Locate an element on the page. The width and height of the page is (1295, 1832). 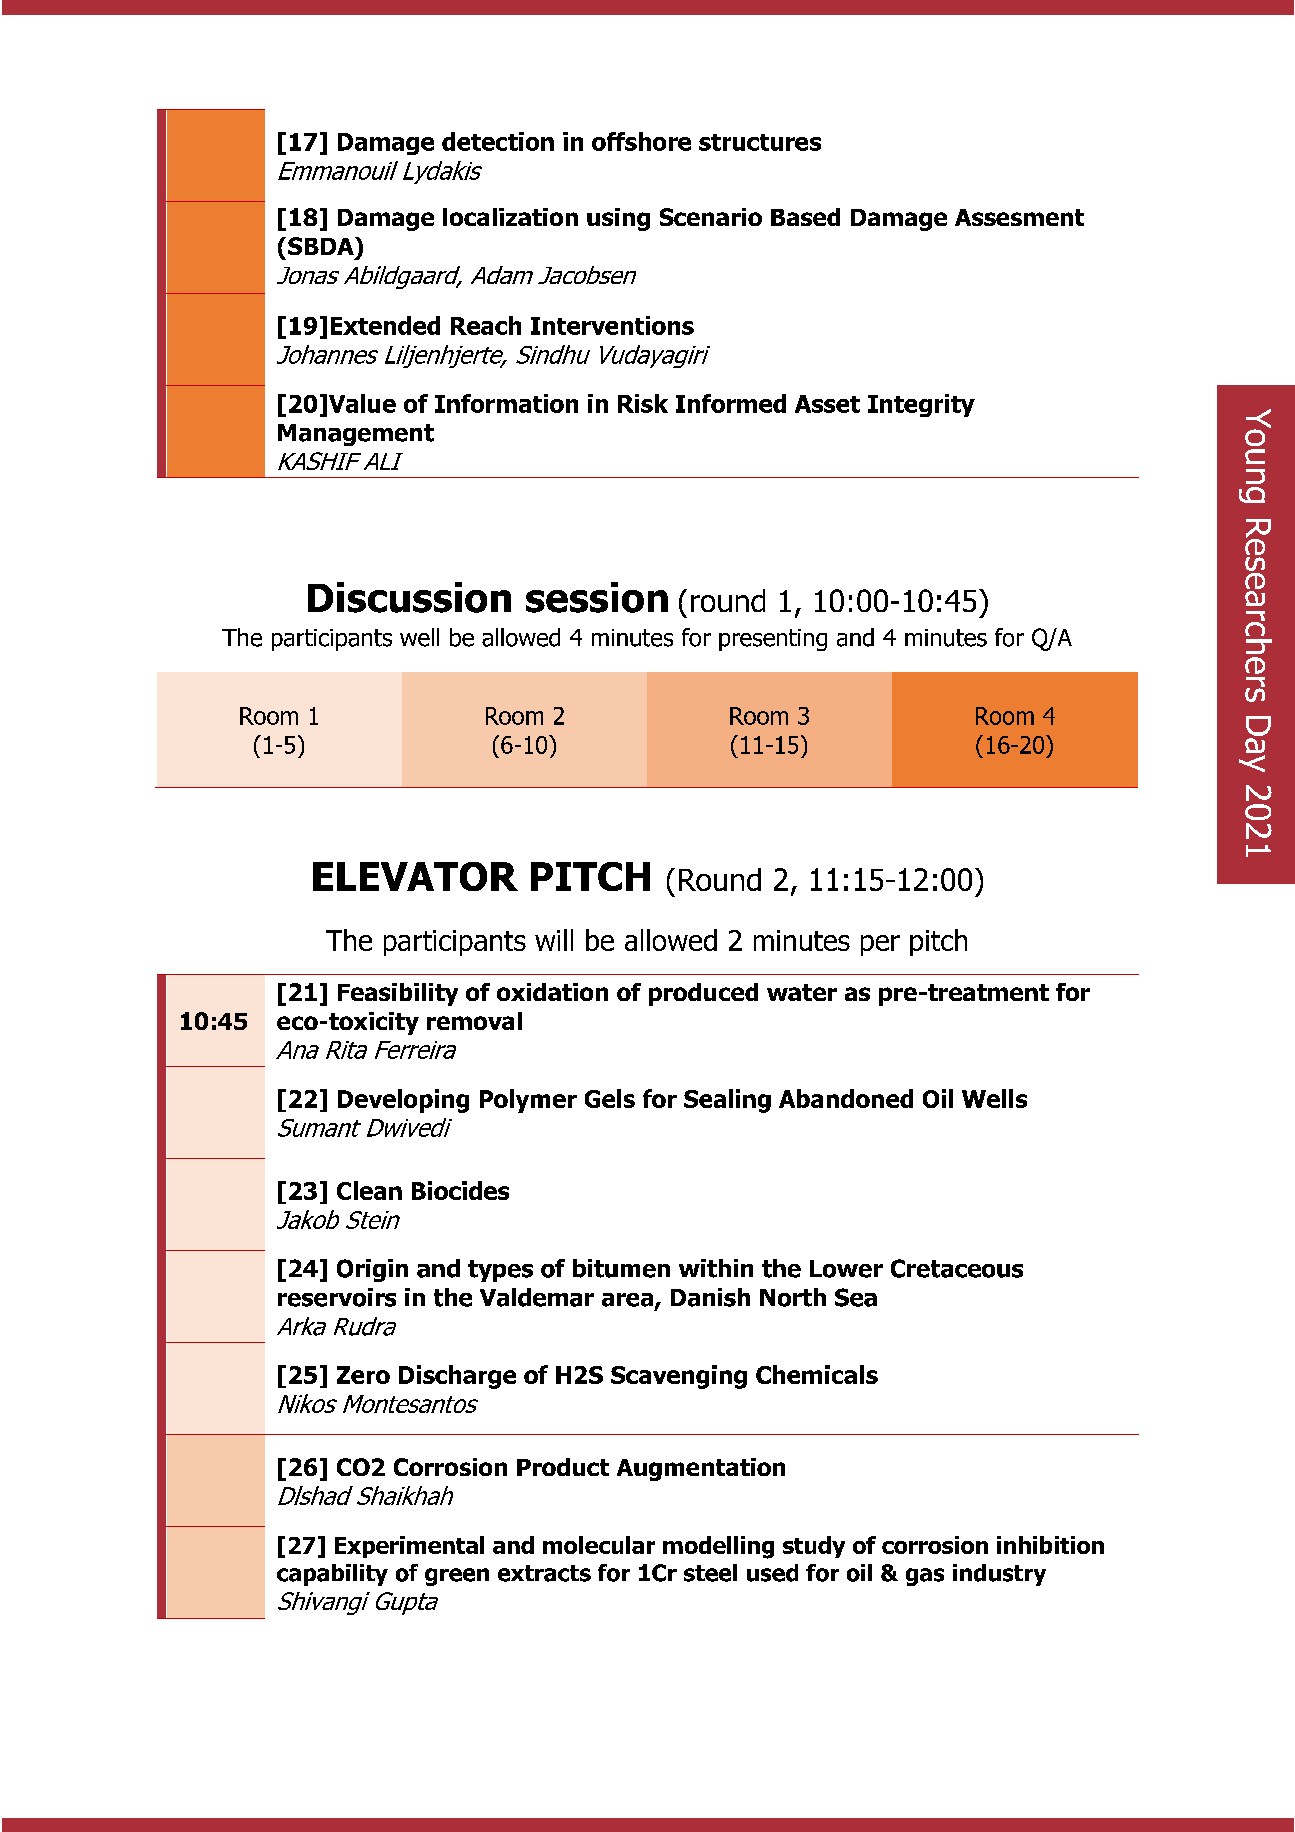
Experimental is located at coordinates (409, 1547).
